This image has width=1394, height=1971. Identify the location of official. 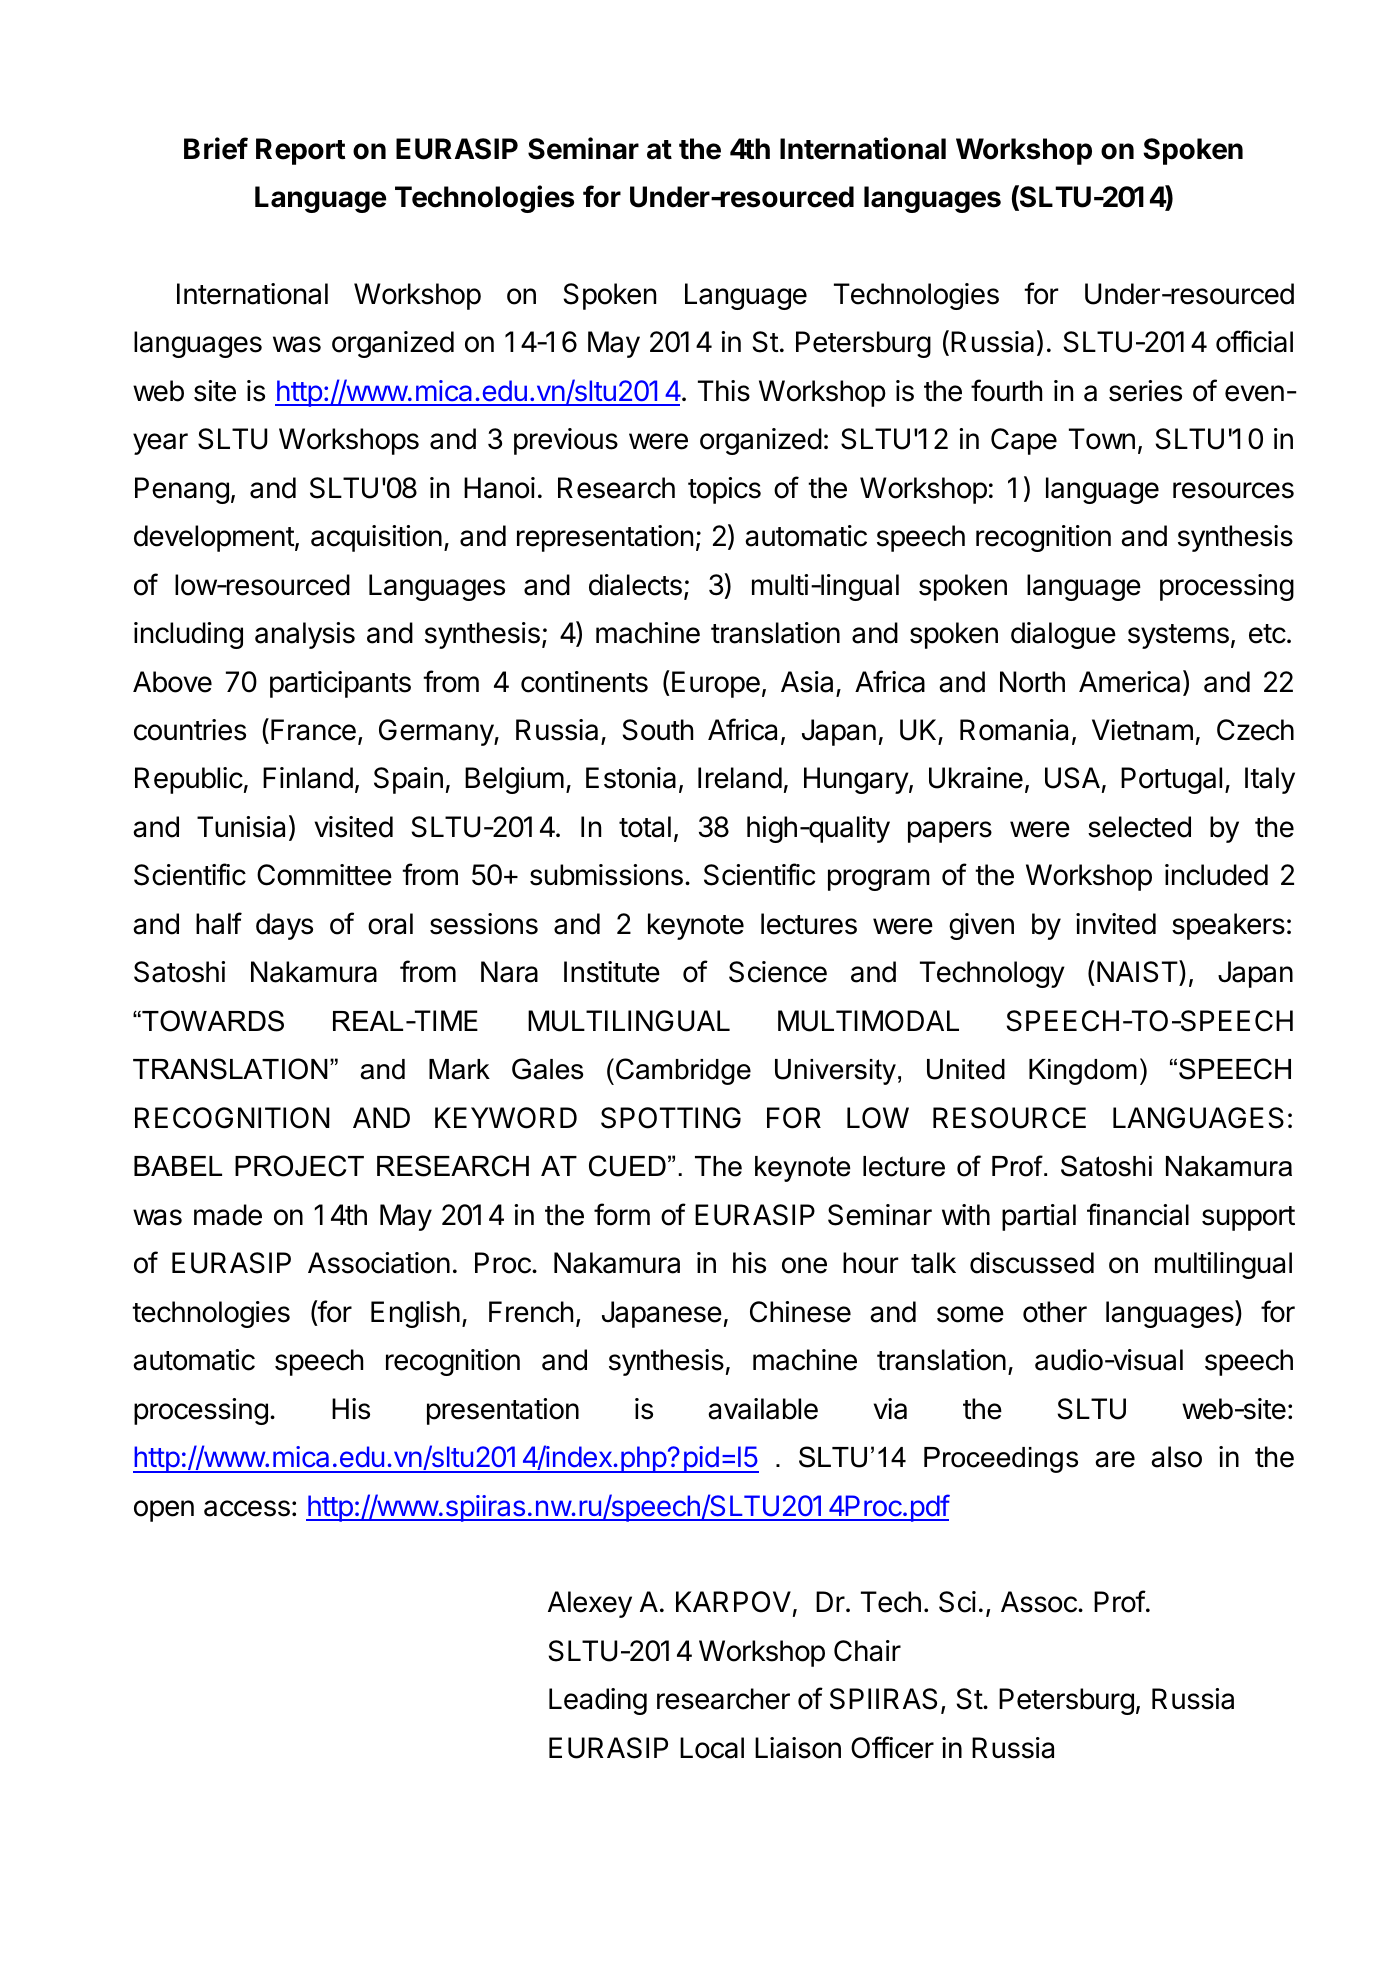
(1254, 341).
